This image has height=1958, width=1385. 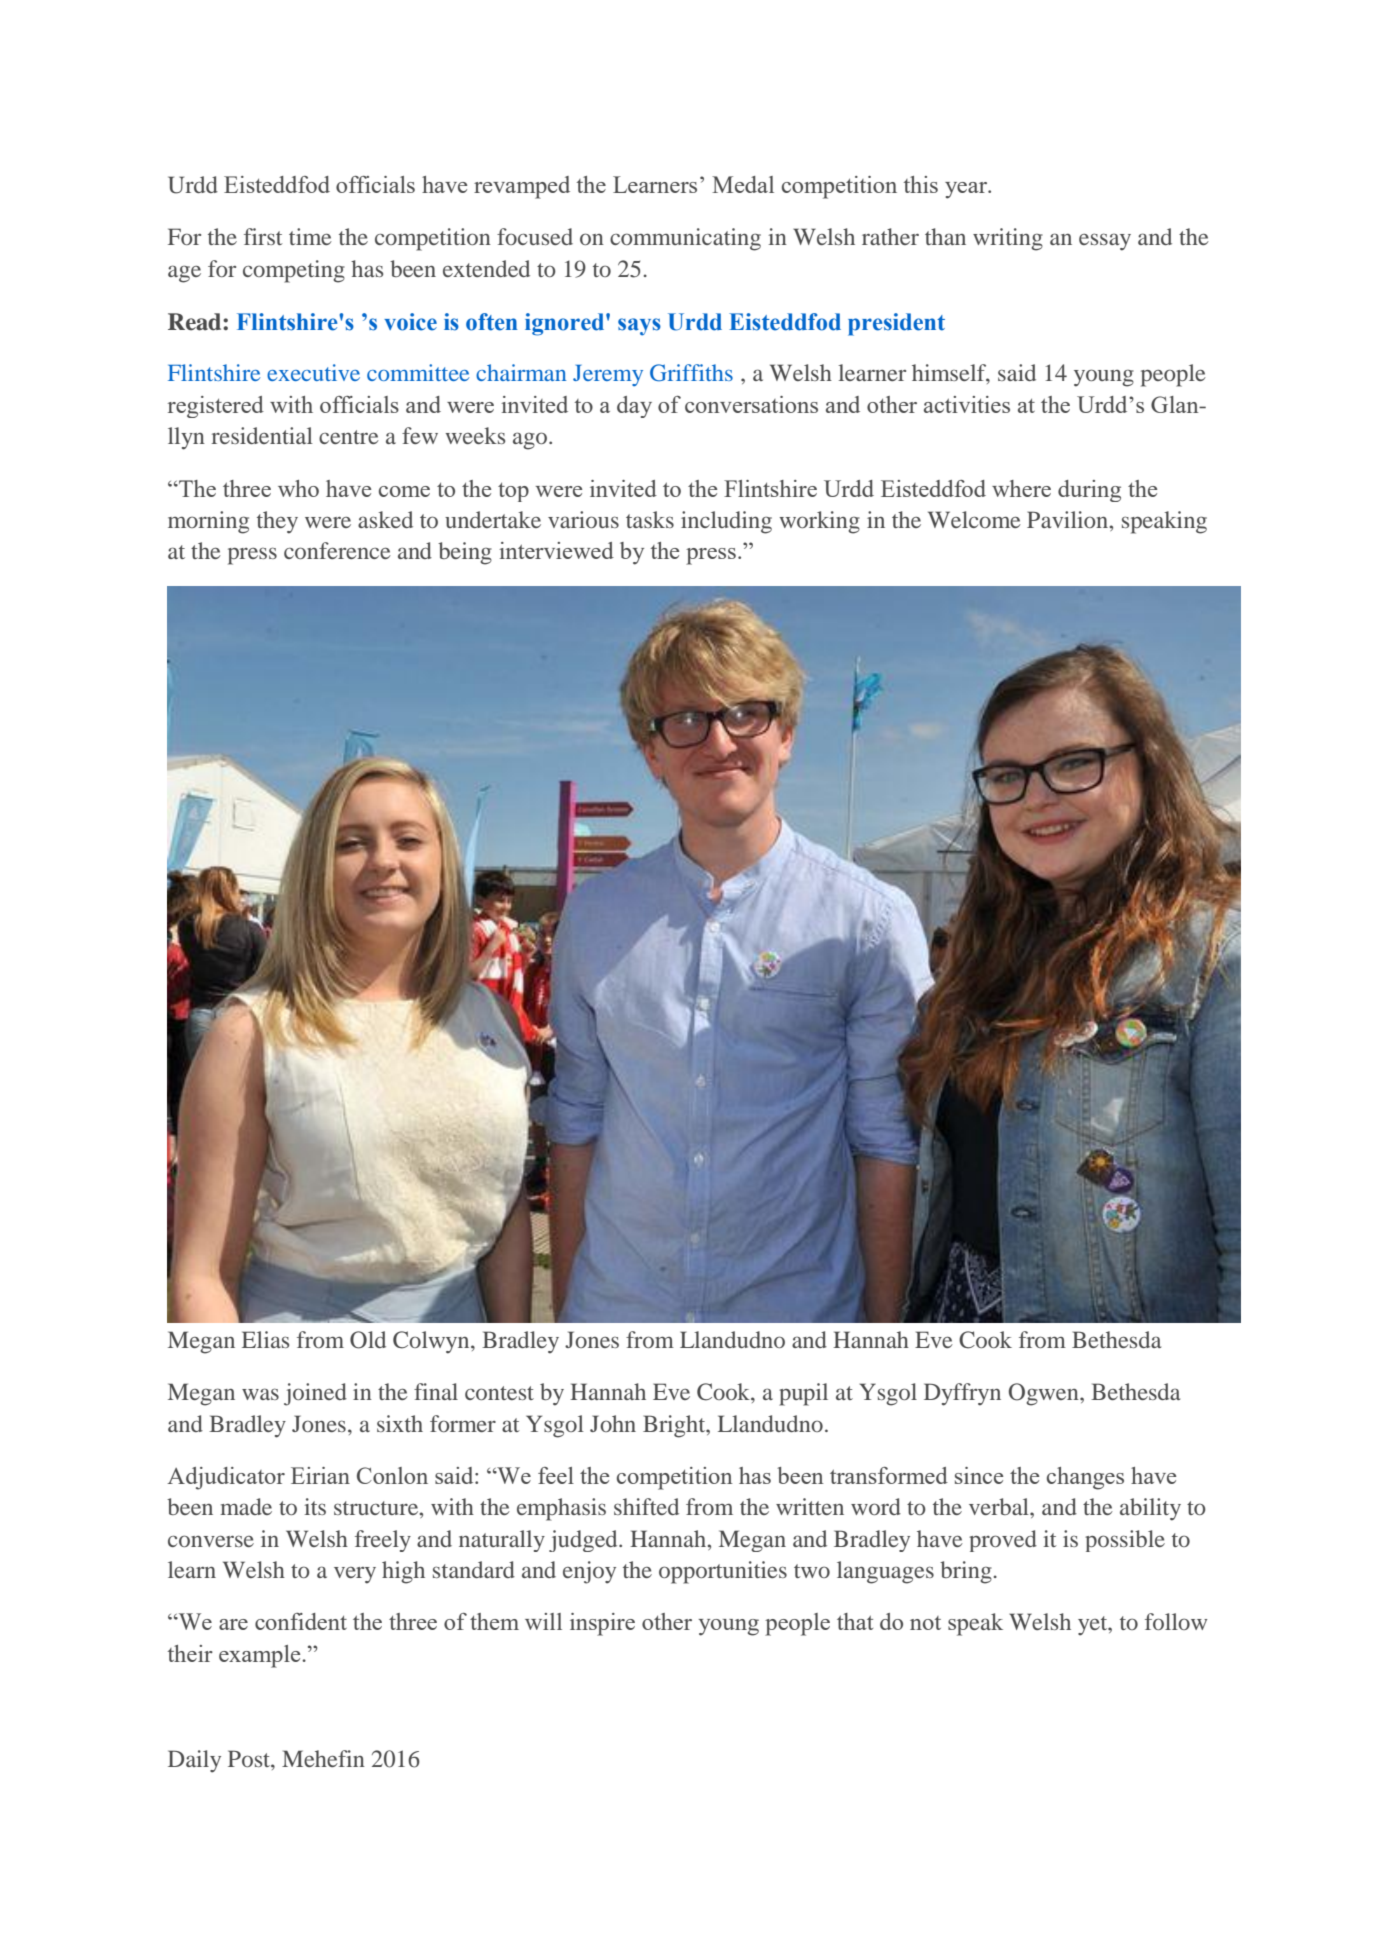 What do you see at coordinates (265, 1339) in the image?
I see `Elias` at bounding box center [265, 1339].
